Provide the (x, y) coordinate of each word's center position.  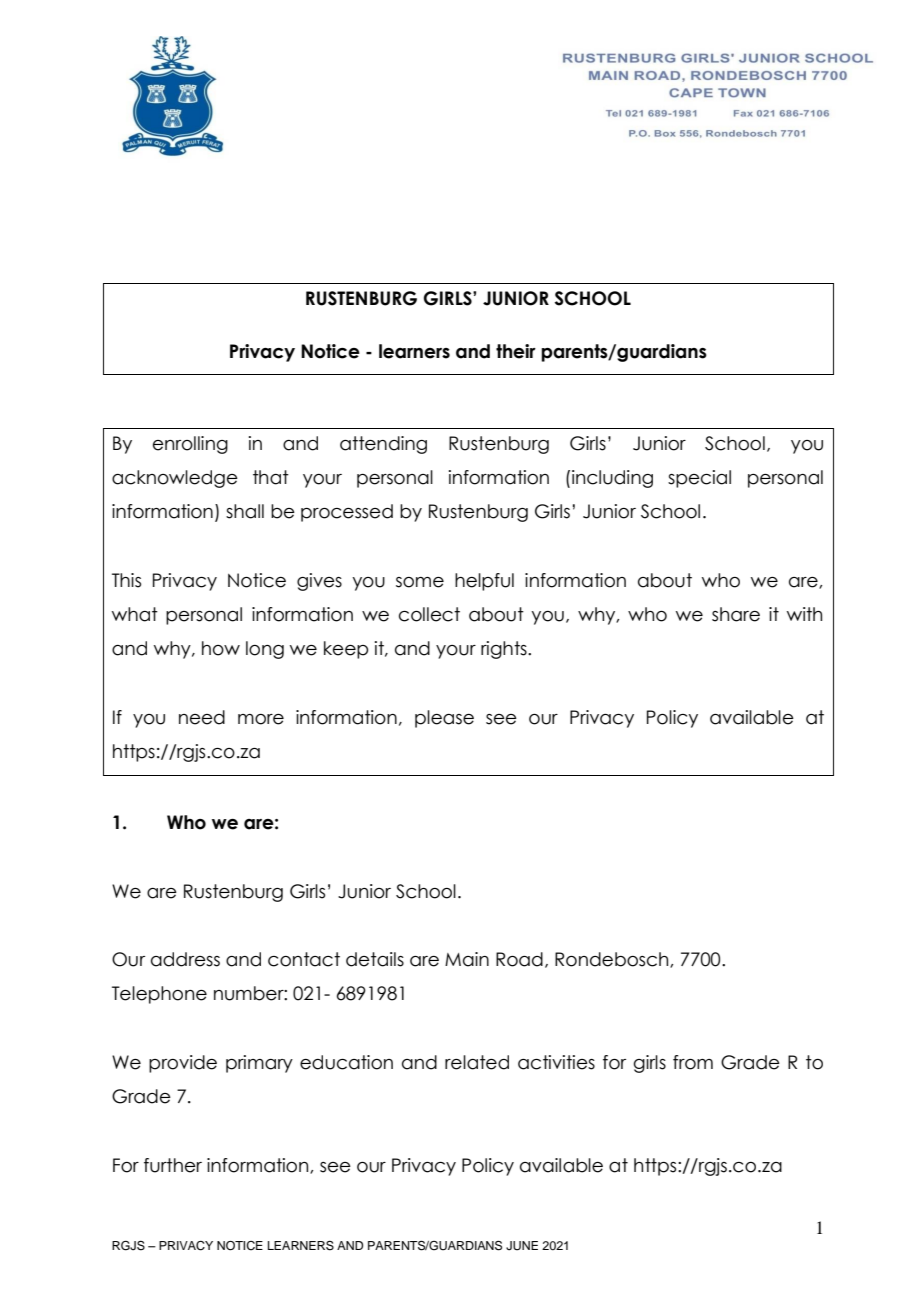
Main (467, 959)
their (516, 351)
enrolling (190, 445)
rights (505, 650)
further (173, 1165)
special (699, 479)
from (693, 1062)
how (221, 648)
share (736, 614)
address (185, 959)
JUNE (522, 1246)
